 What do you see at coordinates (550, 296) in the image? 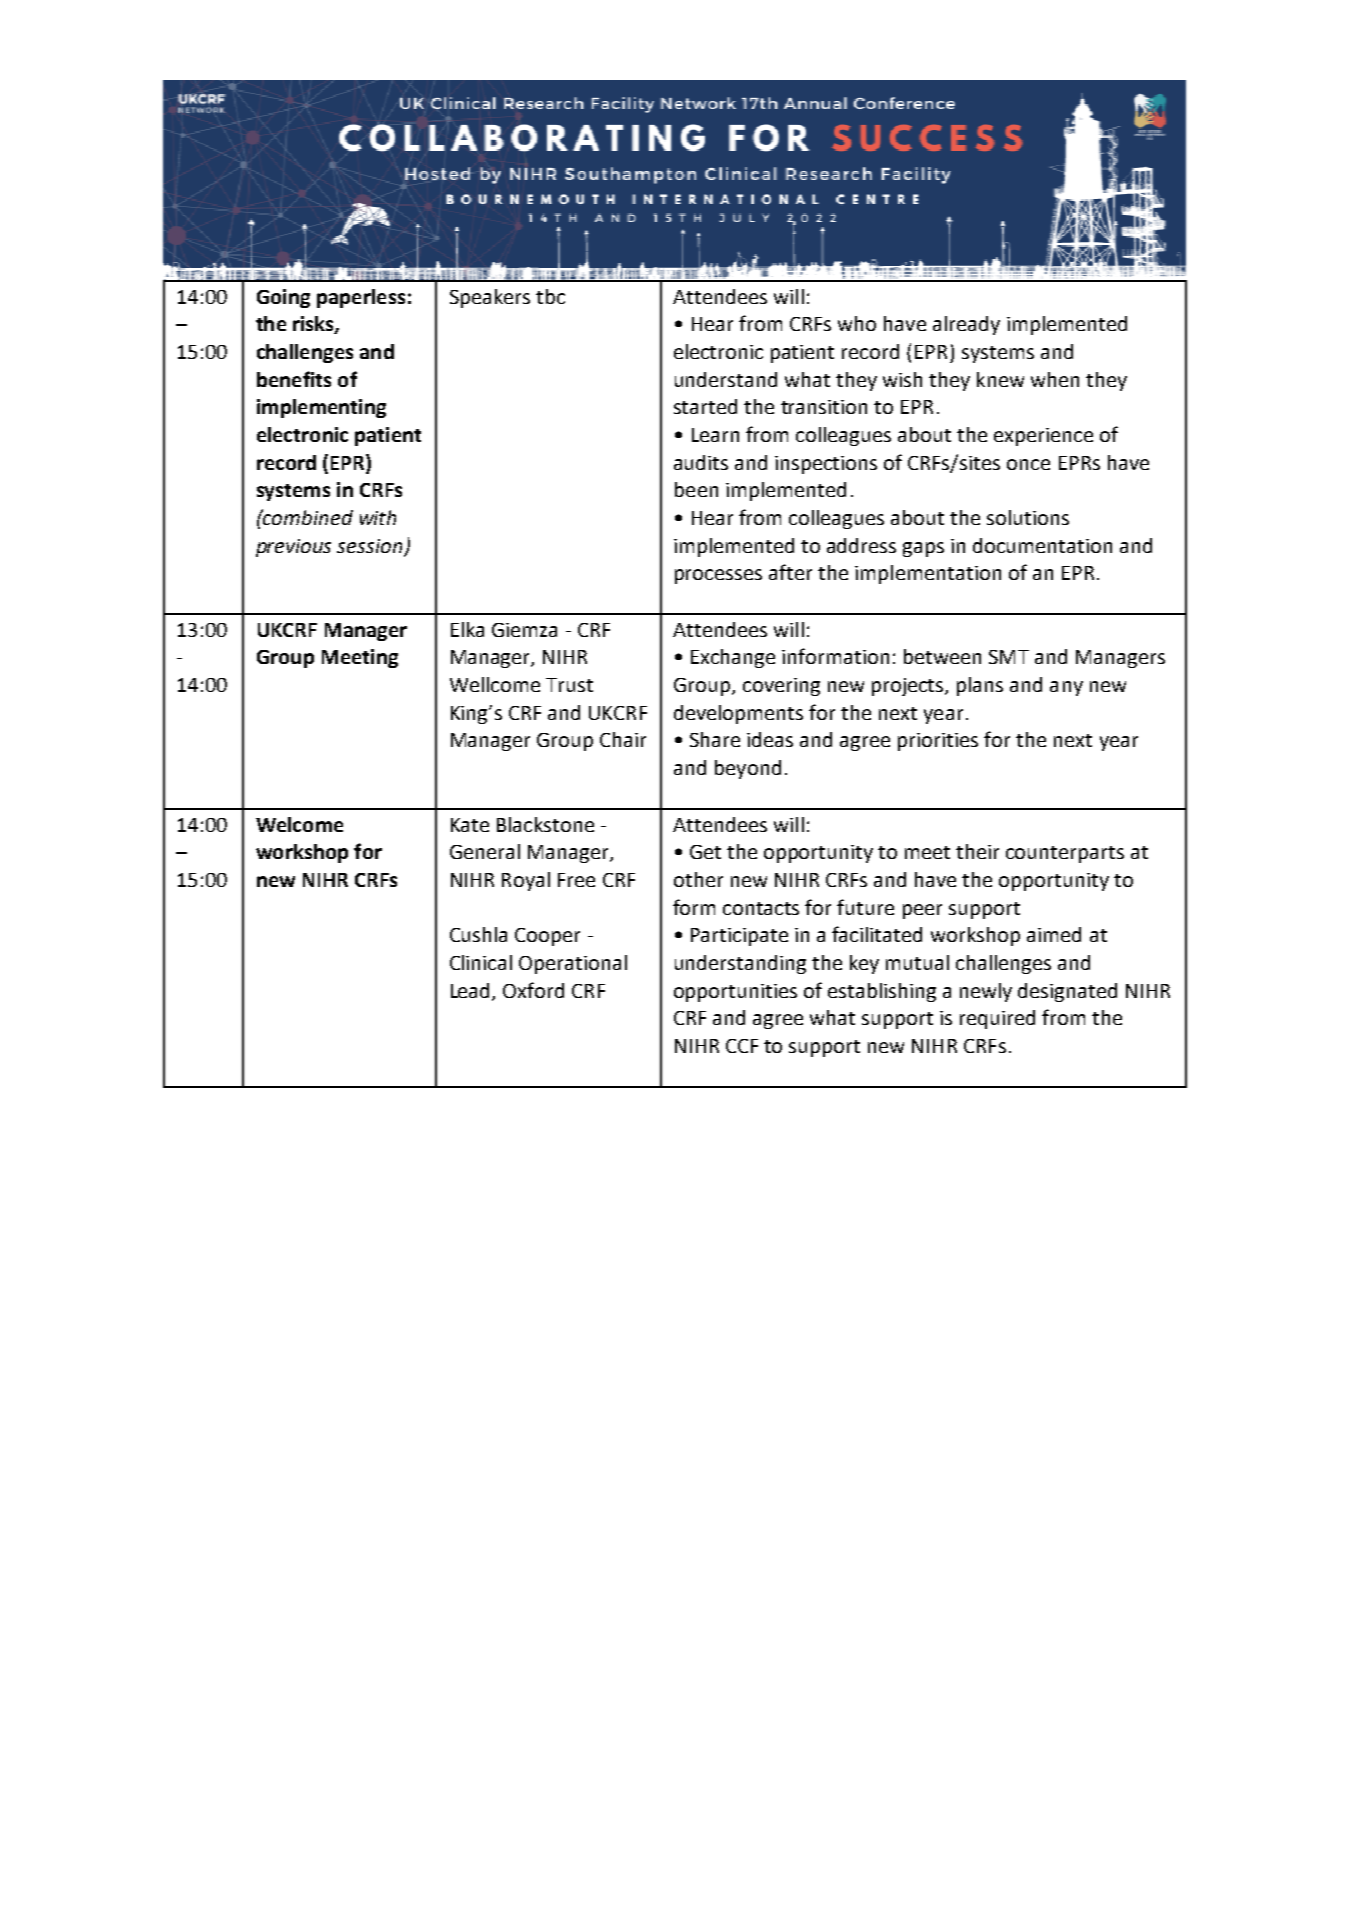
I see `tbc` at bounding box center [550, 296].
